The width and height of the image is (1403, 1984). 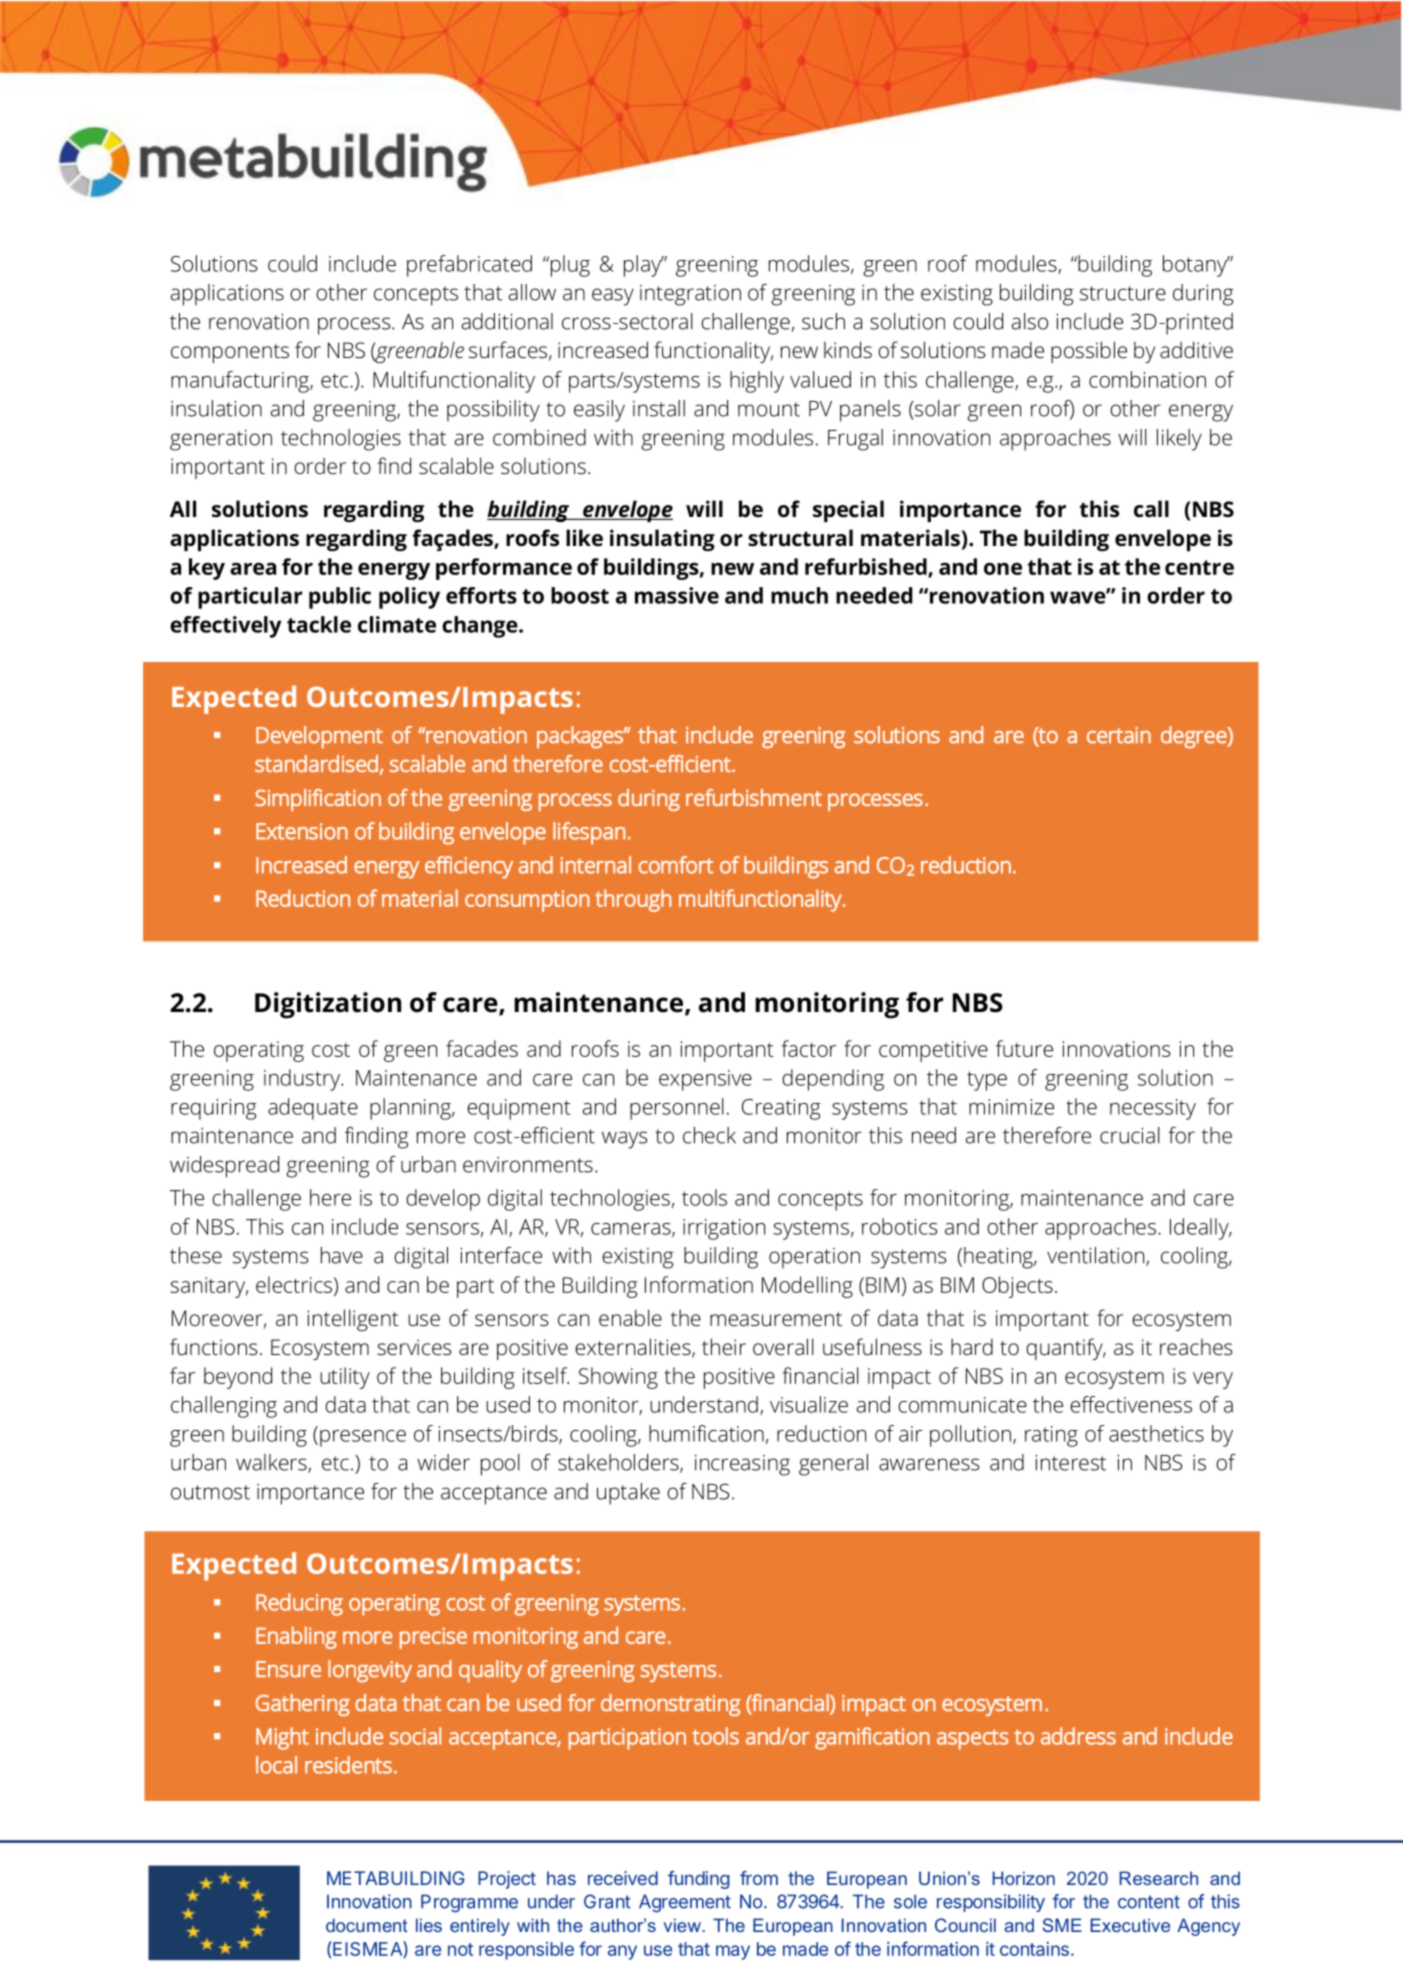 I want to click on document, so click(x=366, y=1925).
